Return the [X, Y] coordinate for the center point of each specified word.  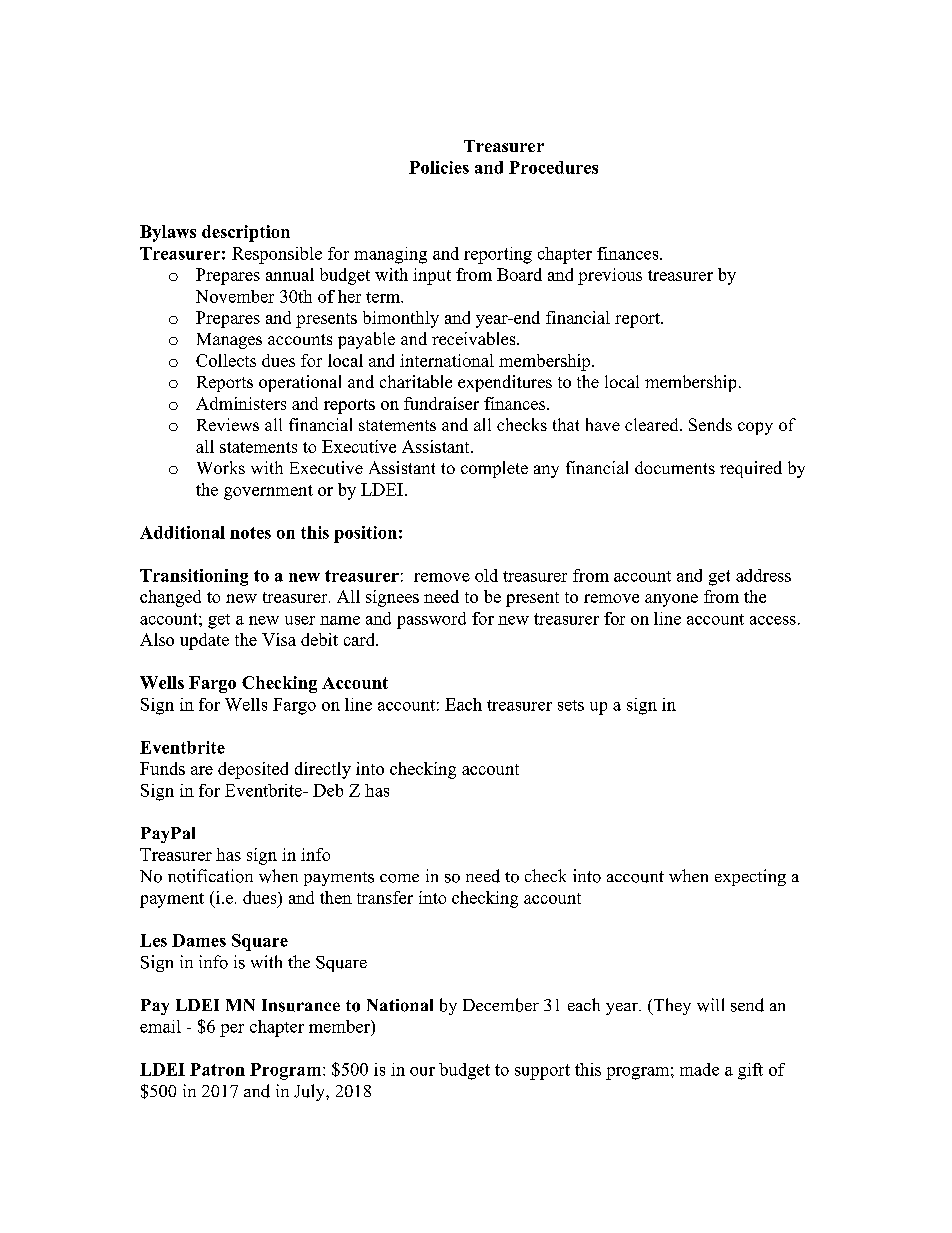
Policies [439, 167]
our [422, 1071]
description [246, 233]
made [699, 1069]
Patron [217, 1069]
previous [610, 276]
